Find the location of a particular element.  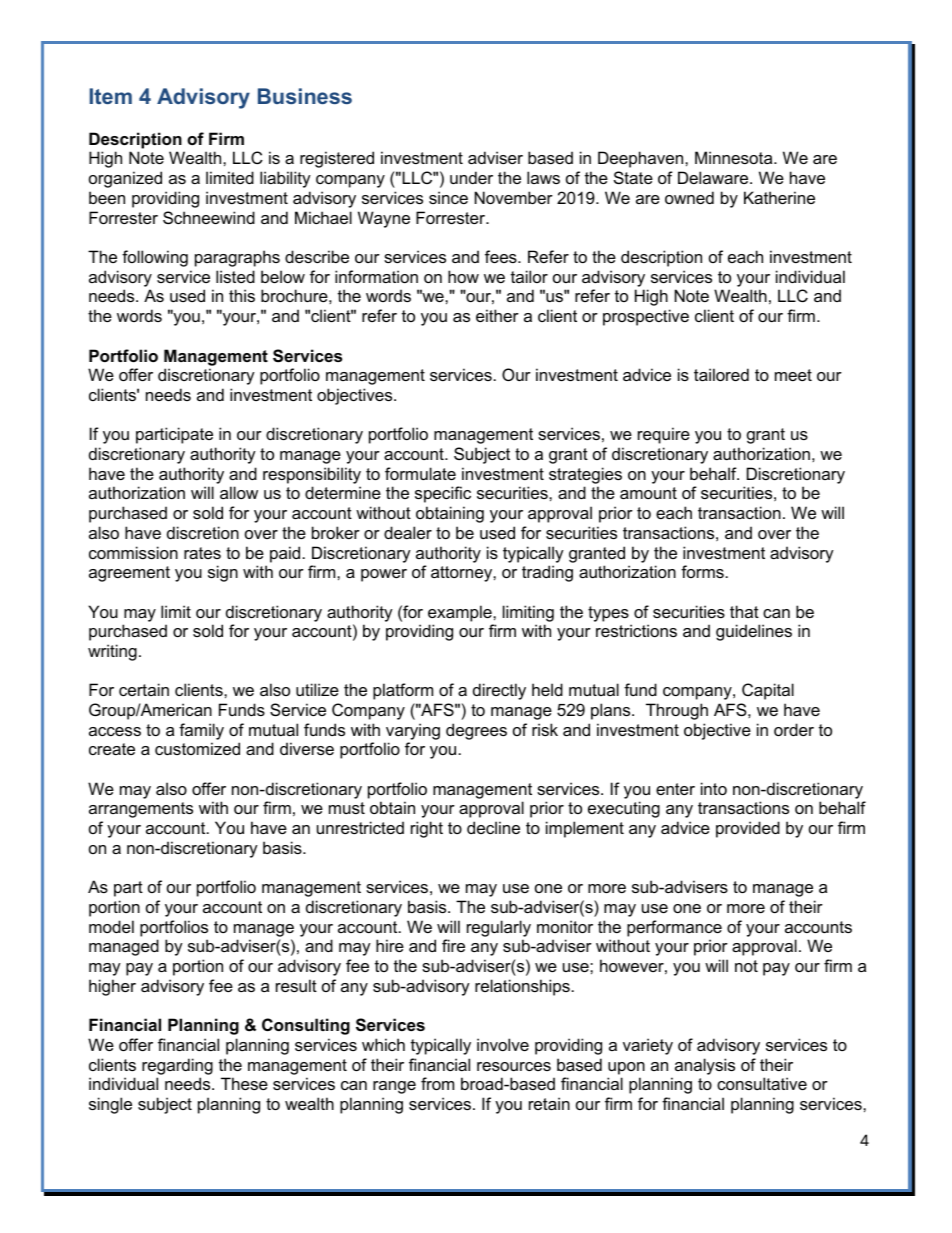

require is located at coordinates (664, 435).
